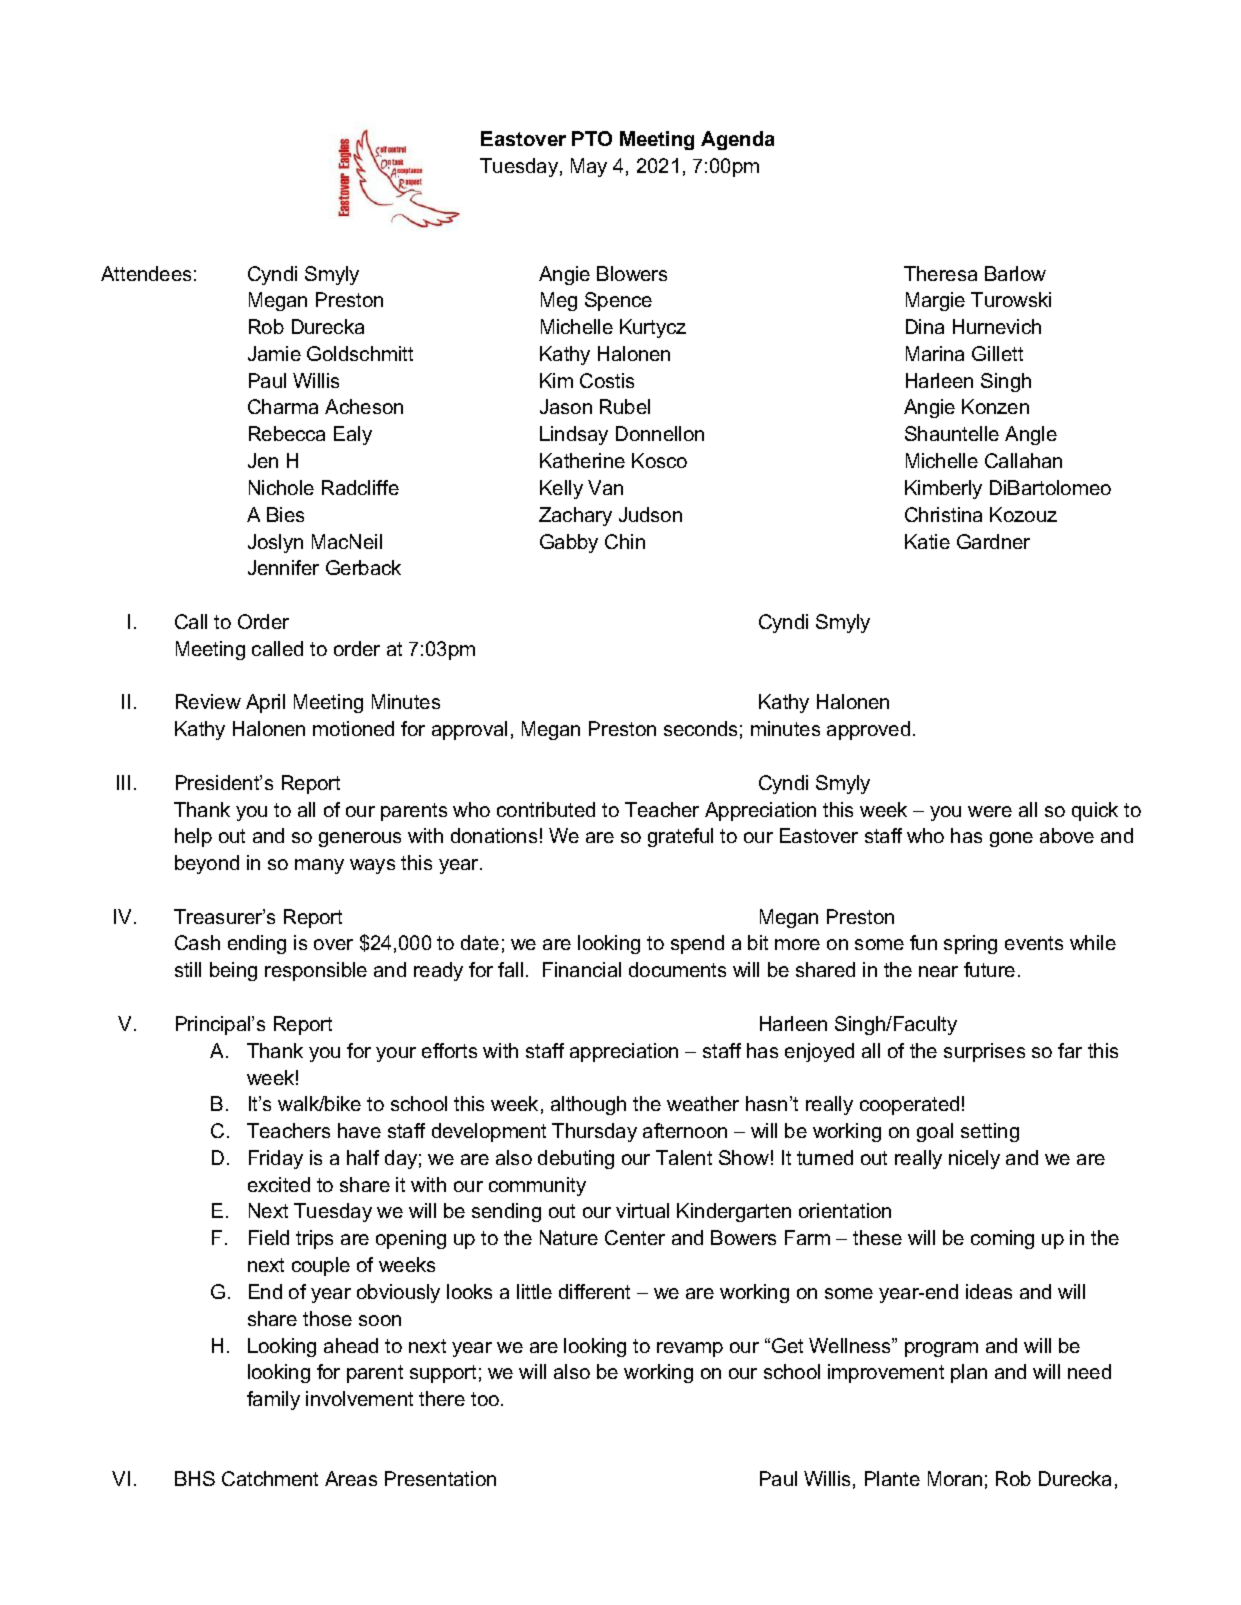 The height and width of the screenshot is (1605, 1241). What do you see at coordinates (1015, 273) in the screenshot?
I see `Barlow` at bounding box center [1015, 273].
